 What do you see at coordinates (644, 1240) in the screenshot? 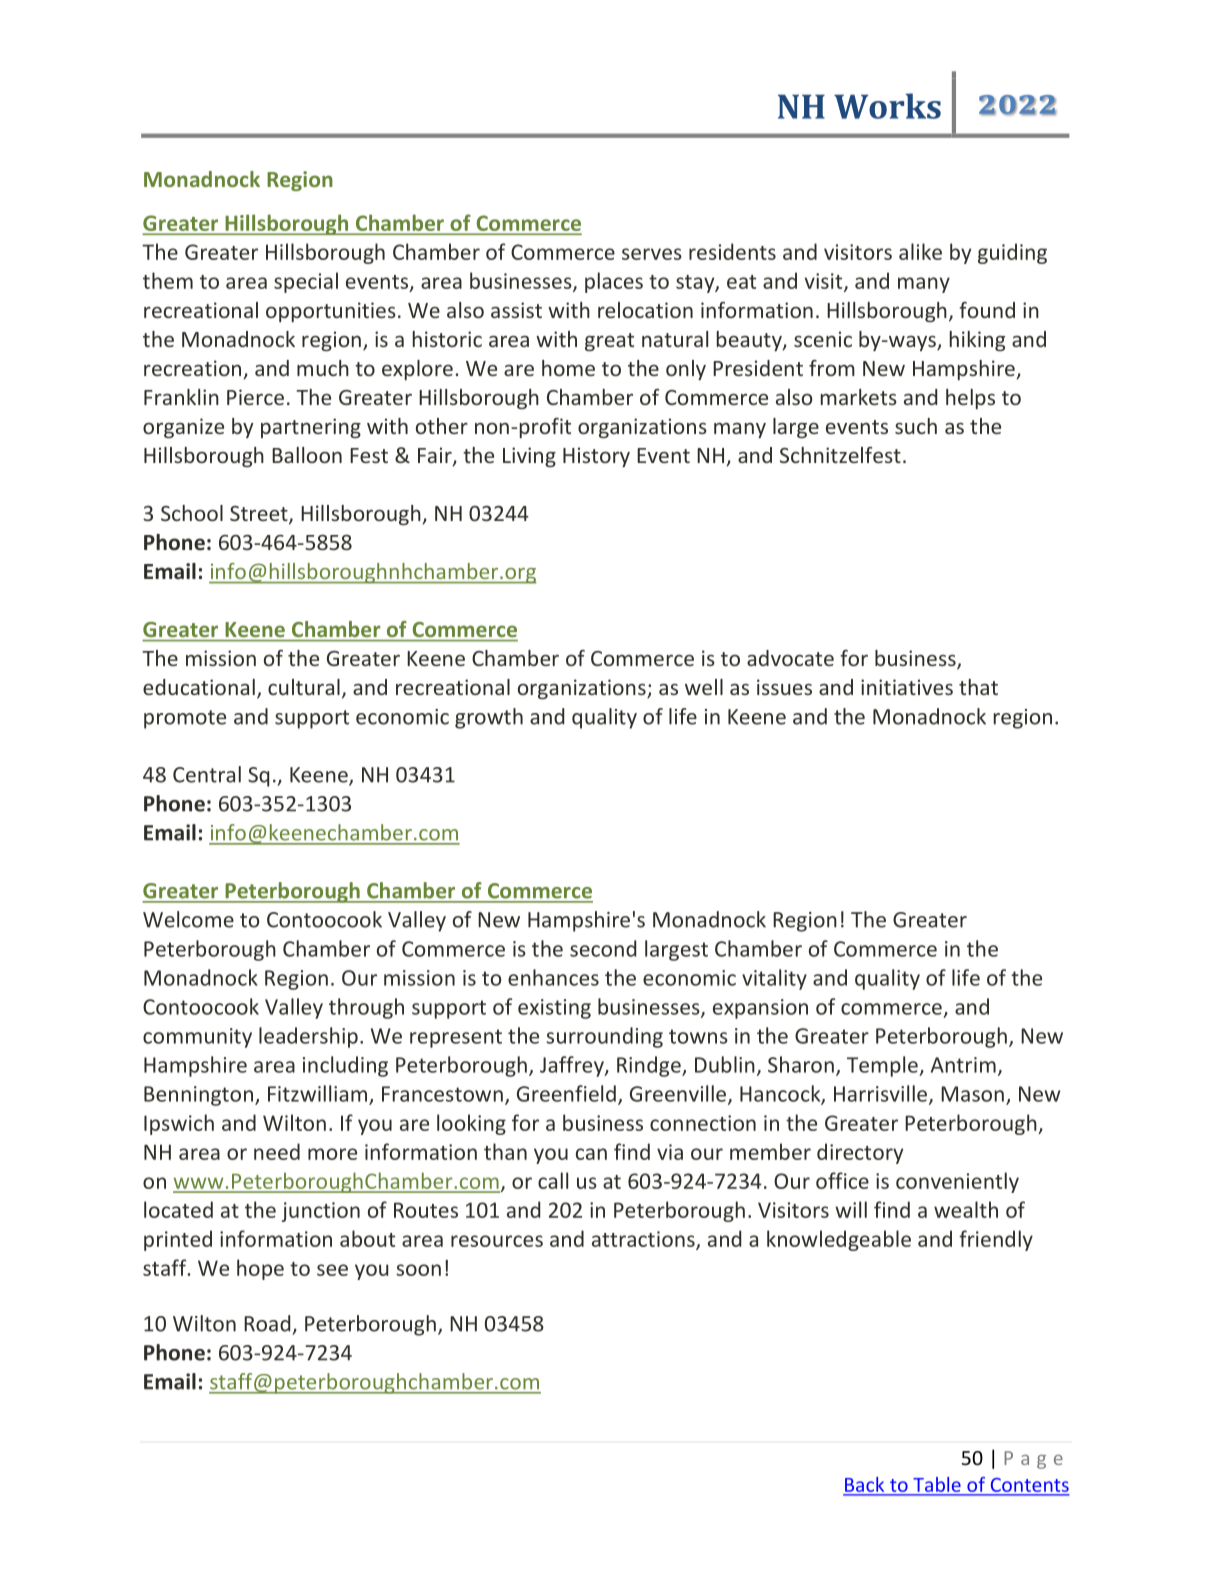
I see `attractions` at bounding box center [644, 1240].
